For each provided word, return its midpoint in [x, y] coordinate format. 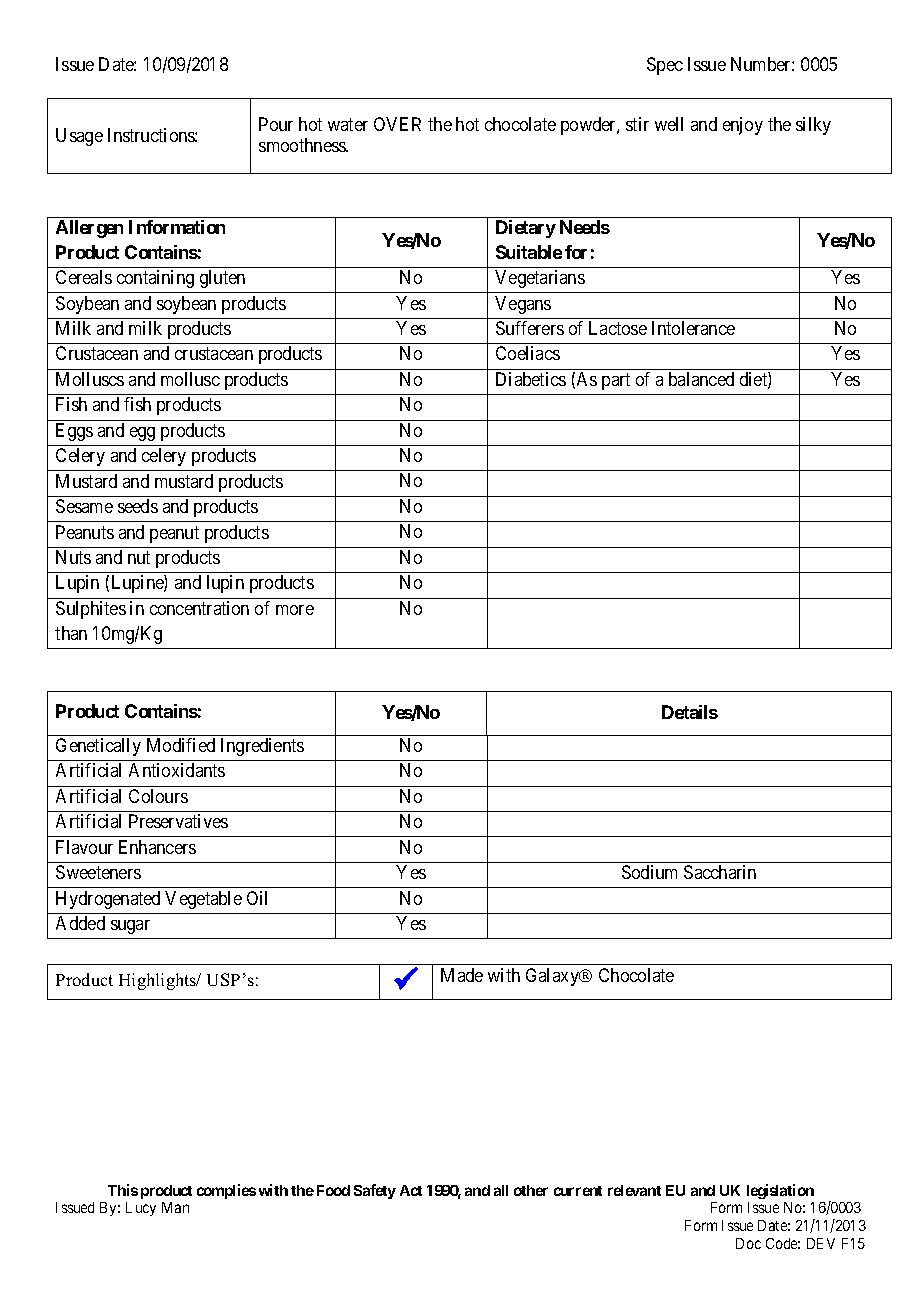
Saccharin [720, 872]
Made [462, 975]
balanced [701, 379]
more [295, 610]
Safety [375, 1191]
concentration [199, 608]
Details [690, 712]
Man [175, 1207]
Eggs [74, 432]
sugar [130, 927]
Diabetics [531, 379]
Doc [748, 1243]
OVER [397, 124]
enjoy [743, 126]
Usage [79, 137]
